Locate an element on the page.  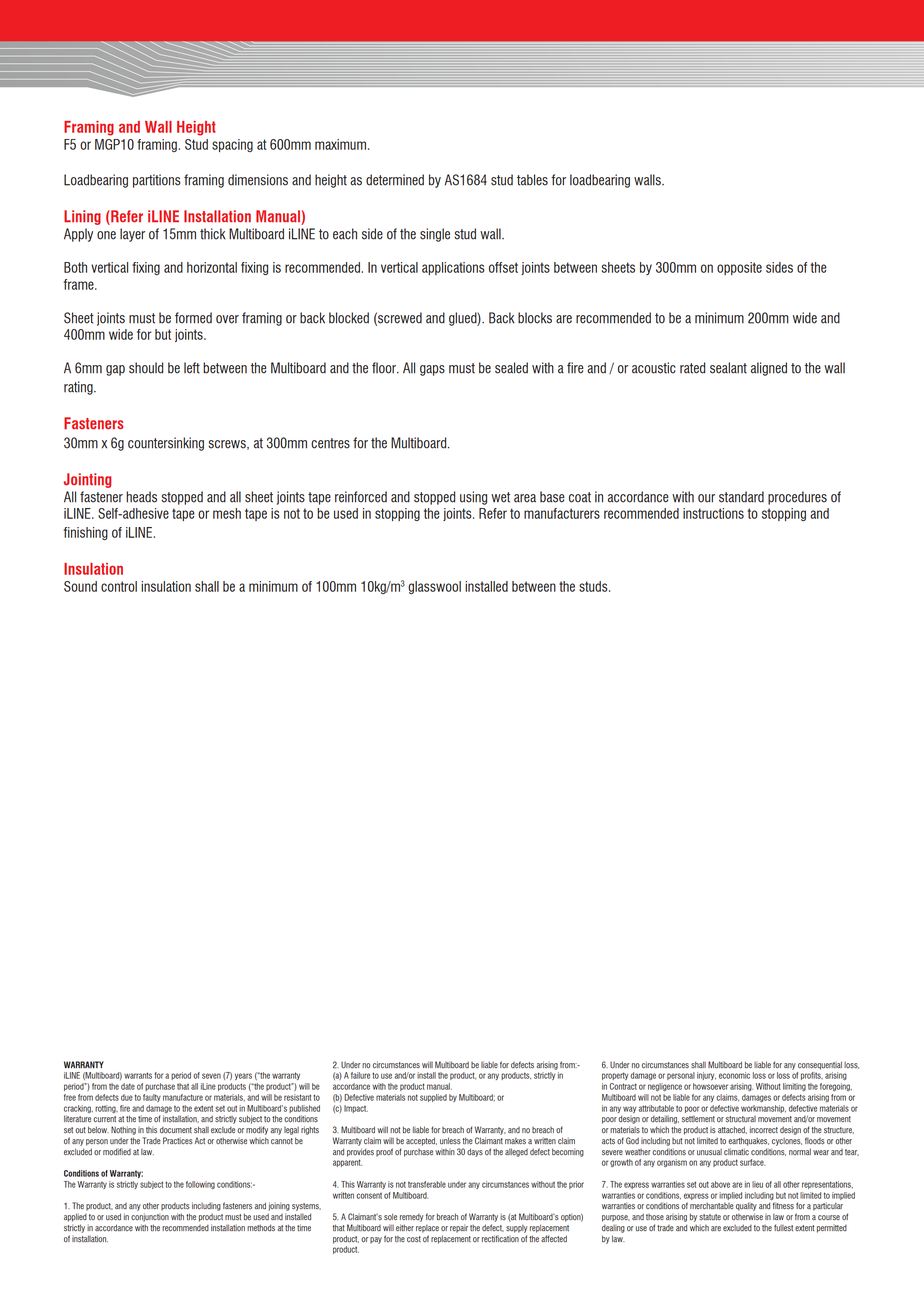
conjunction is located at coordinates (150, 1217).
